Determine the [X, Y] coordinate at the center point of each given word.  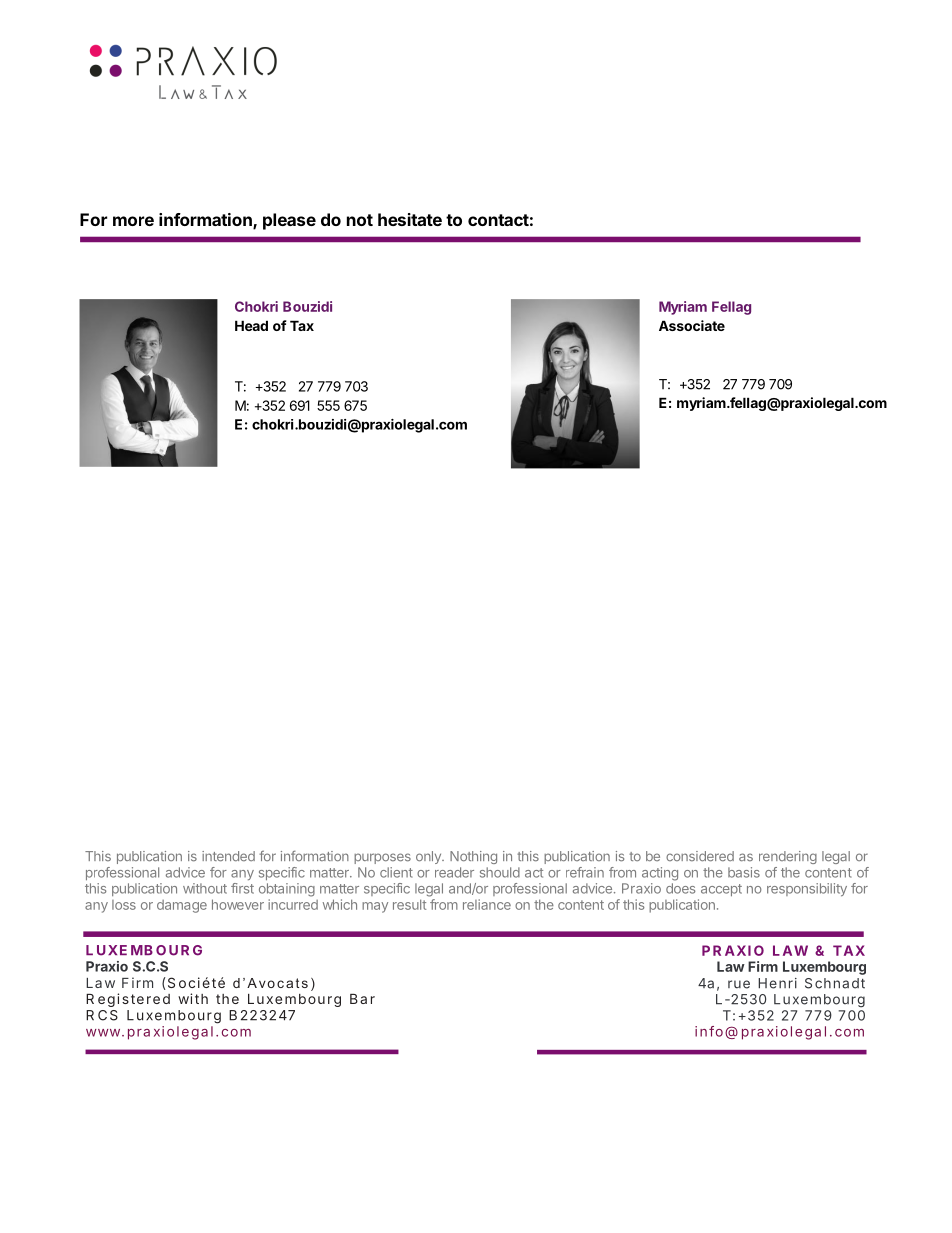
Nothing [473, 857]
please [289, 221]
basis [744, 872]
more [133, 221]
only [429, 857]
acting [660, 874]
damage [182, 906]
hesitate [410, 219]
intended [228, 856]
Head [251, 325]
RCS [102, 1015]
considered [700, 856]
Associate [692, 325]
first [242, 888]
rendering [788, 857]
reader [454, 872]
